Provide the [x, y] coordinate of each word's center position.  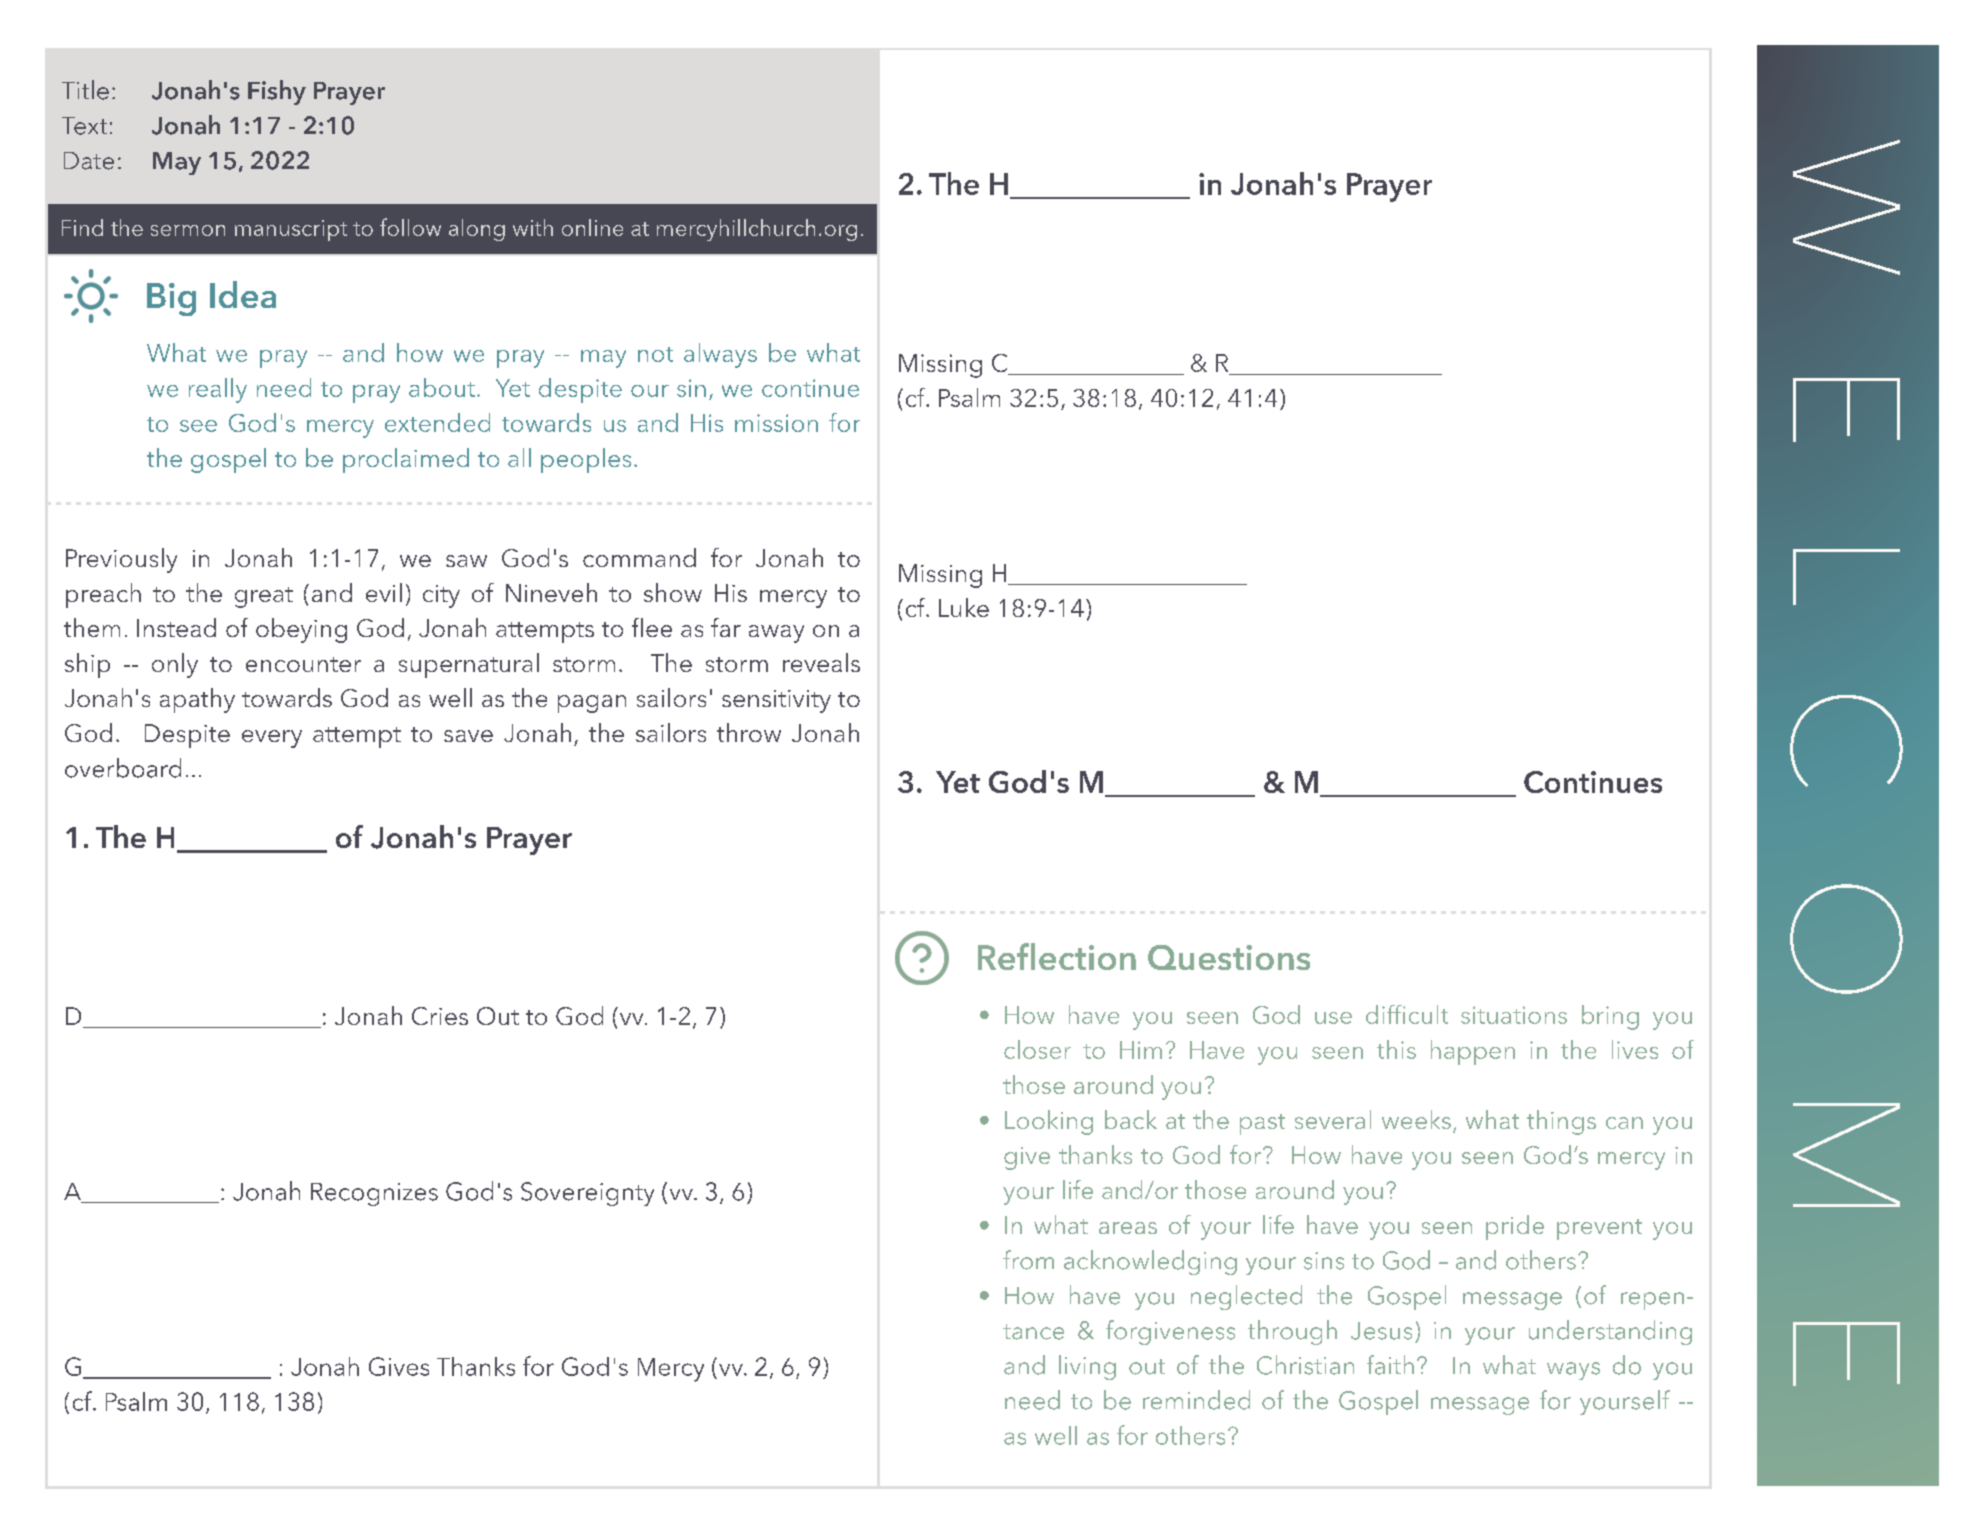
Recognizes [374, 1194]
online [592, 227]
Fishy [277, 92]
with [533, 227]
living [1087, 1367]
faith [1390, 1365]
